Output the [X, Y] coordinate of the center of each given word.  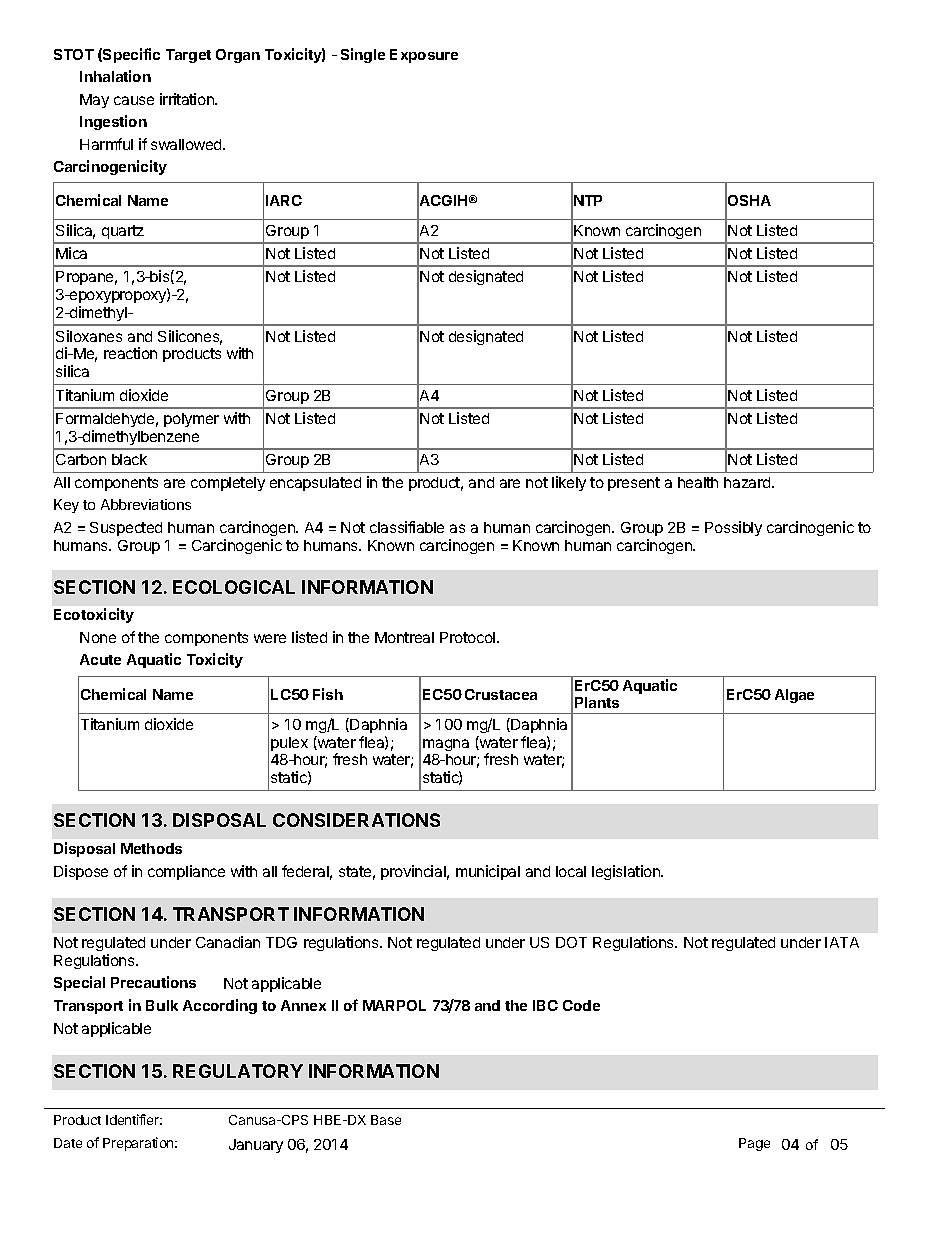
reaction [130, 353]
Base [386, 1120]
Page [754, 1144]
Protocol [469, 637]
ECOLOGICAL [234, 587]
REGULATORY [238, 1071]
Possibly [733, 528]
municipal [488, 872]
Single [363, 55]
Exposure [424, 56]
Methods [151, 848]
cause [134, 100]
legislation [627, 872]
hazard [748, 482]
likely [569, 483]
